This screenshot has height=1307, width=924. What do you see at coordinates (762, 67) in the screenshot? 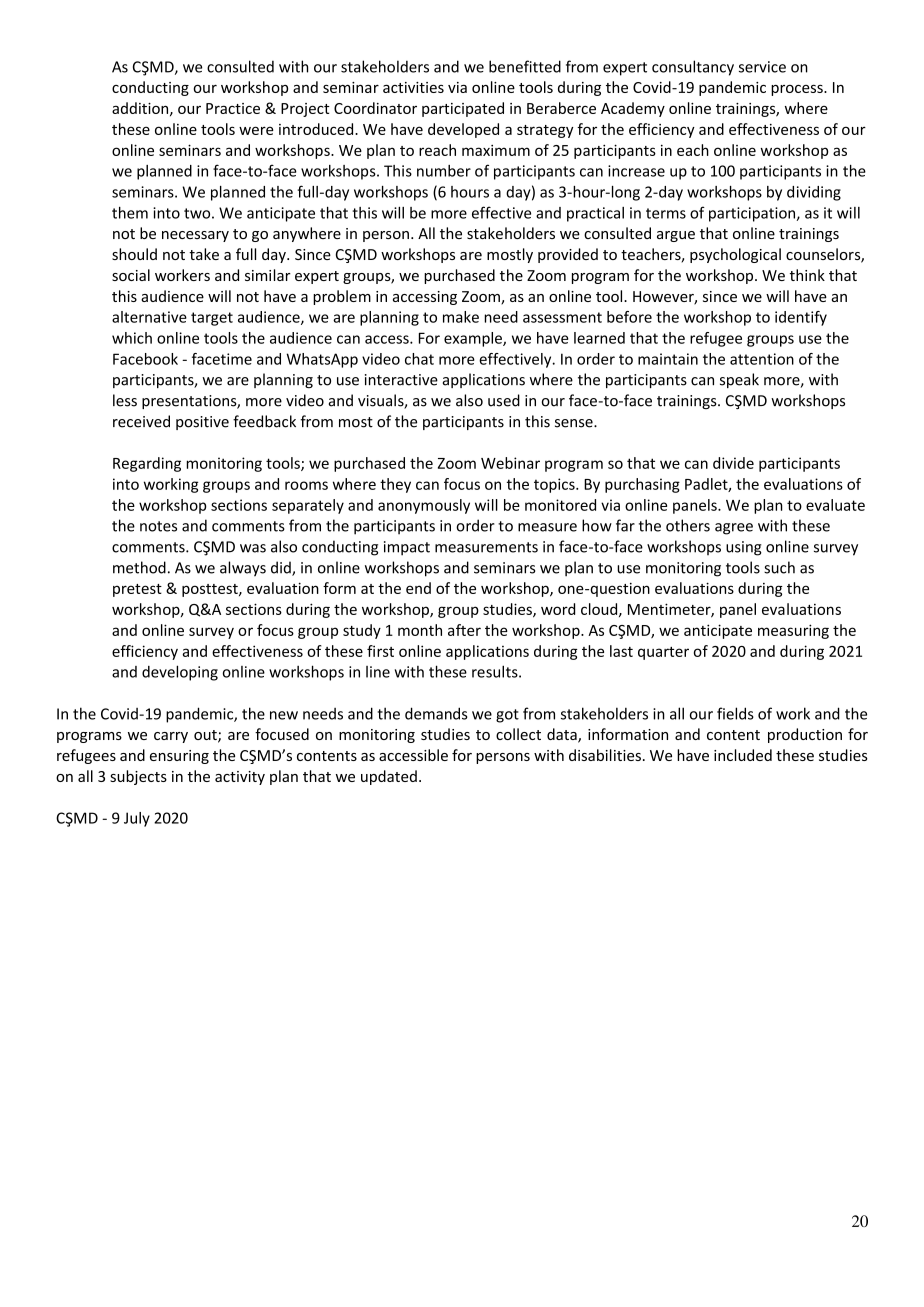
I see `service` at bounding box center [762, 67].
